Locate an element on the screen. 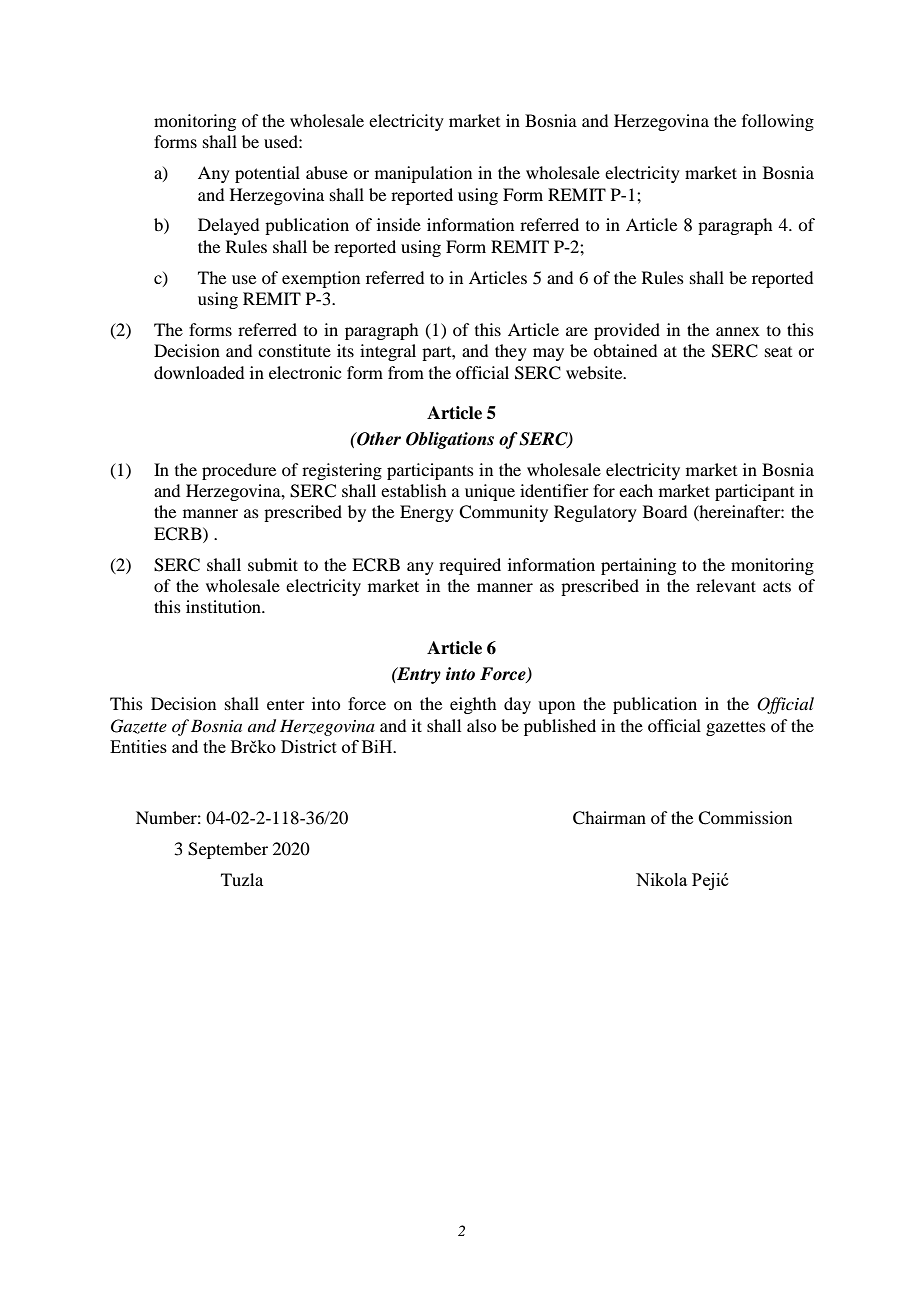 The width and height of the screenshot is (924, 1308). procedure is located at coordinates (239, 471).
